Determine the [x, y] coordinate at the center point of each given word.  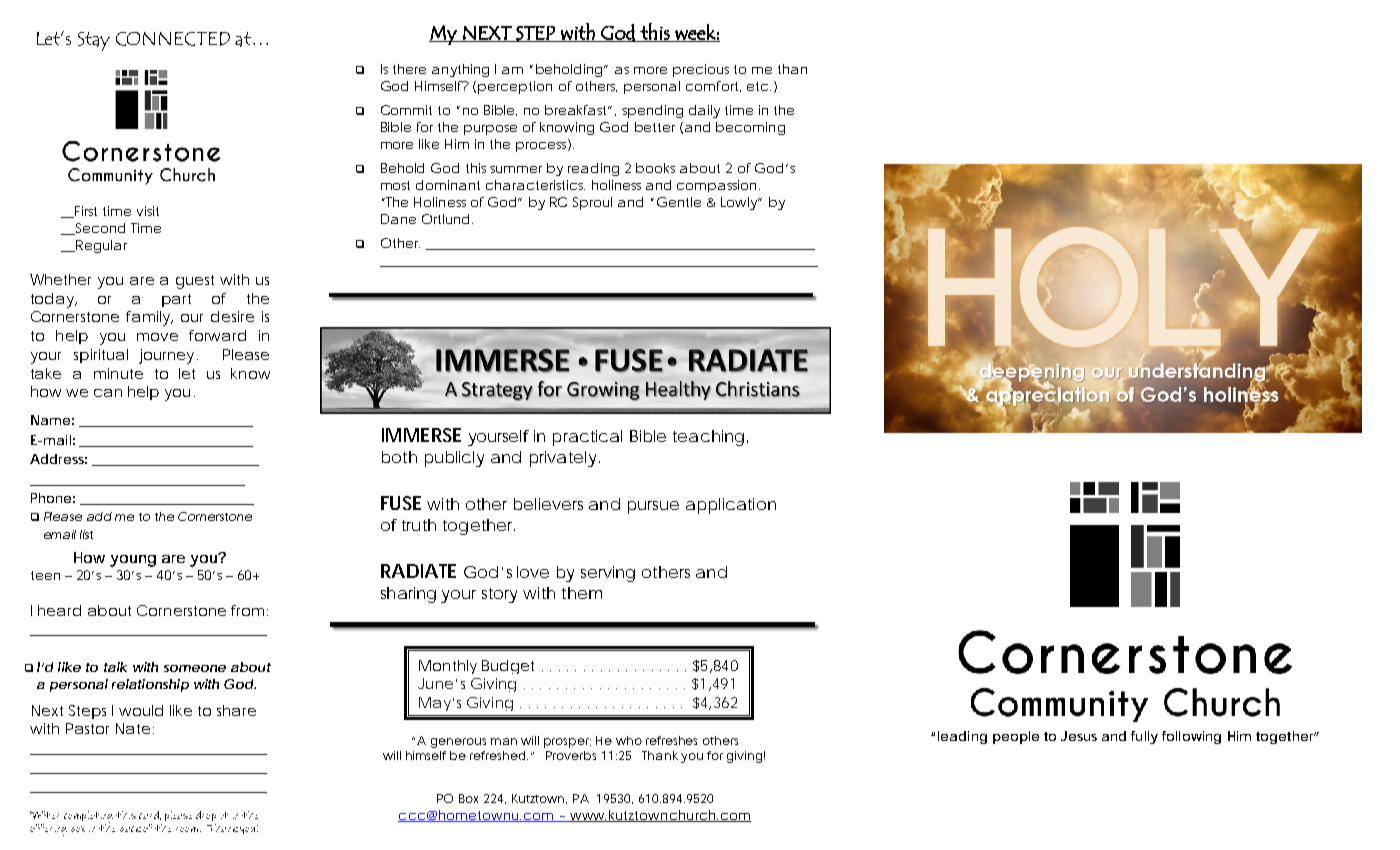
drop [206, 816]
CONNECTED [173, 39]
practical [587, 438]
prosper [567, 743]
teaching [708, 438]
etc [757, 86]
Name [50, 420]
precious [701, 70]
